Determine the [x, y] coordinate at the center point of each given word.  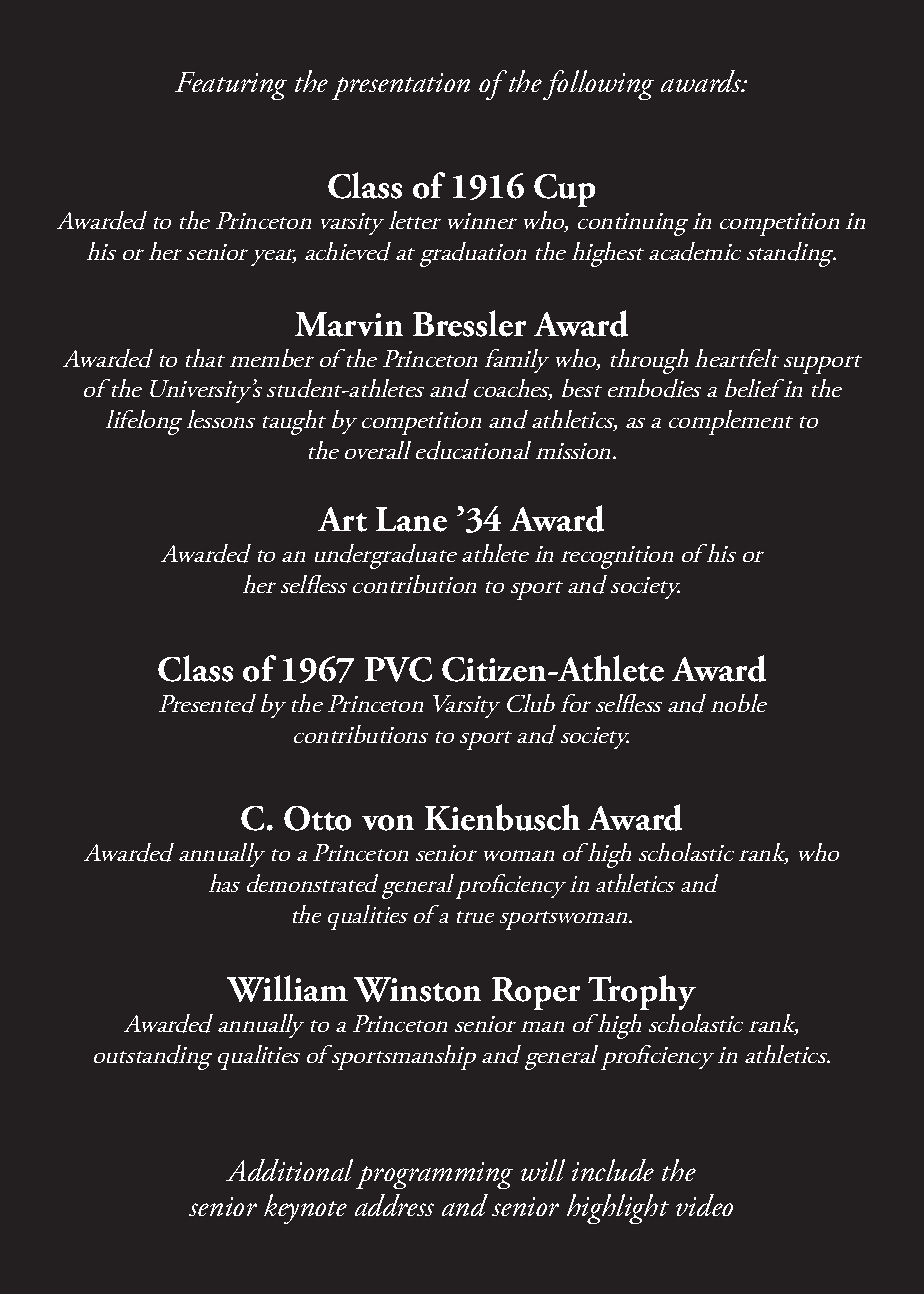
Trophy [642, 992]
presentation [401, 86]
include [613, 1170]
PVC [398, 669]
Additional [289, 1170]
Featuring [231, 86]
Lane [411, 519]
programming [434, 1175]
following [598, 85]
